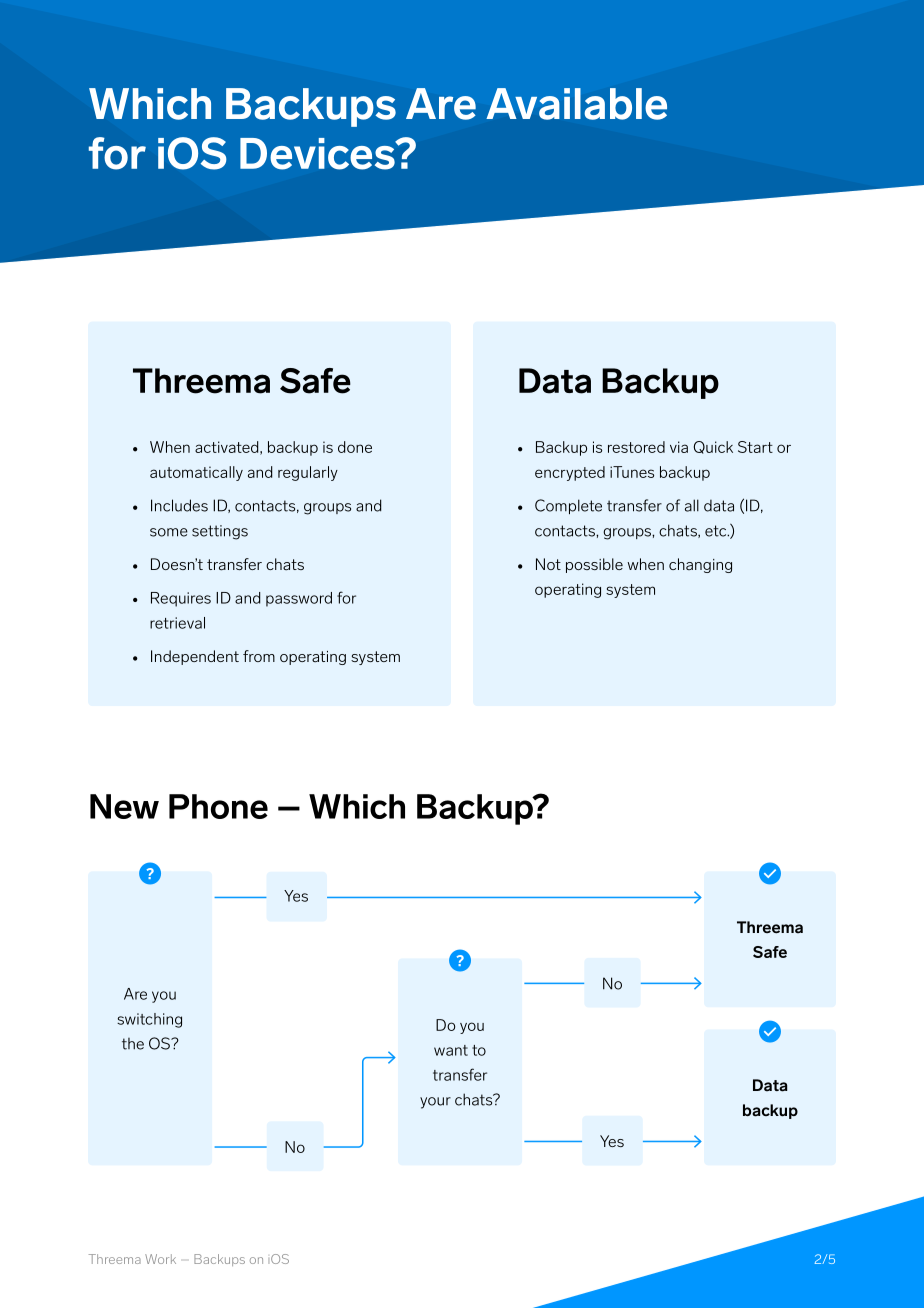 This page has width=924, height=1308. Describe the element at coordinates (160, 1259) in the page. I see `Work` at that location.
